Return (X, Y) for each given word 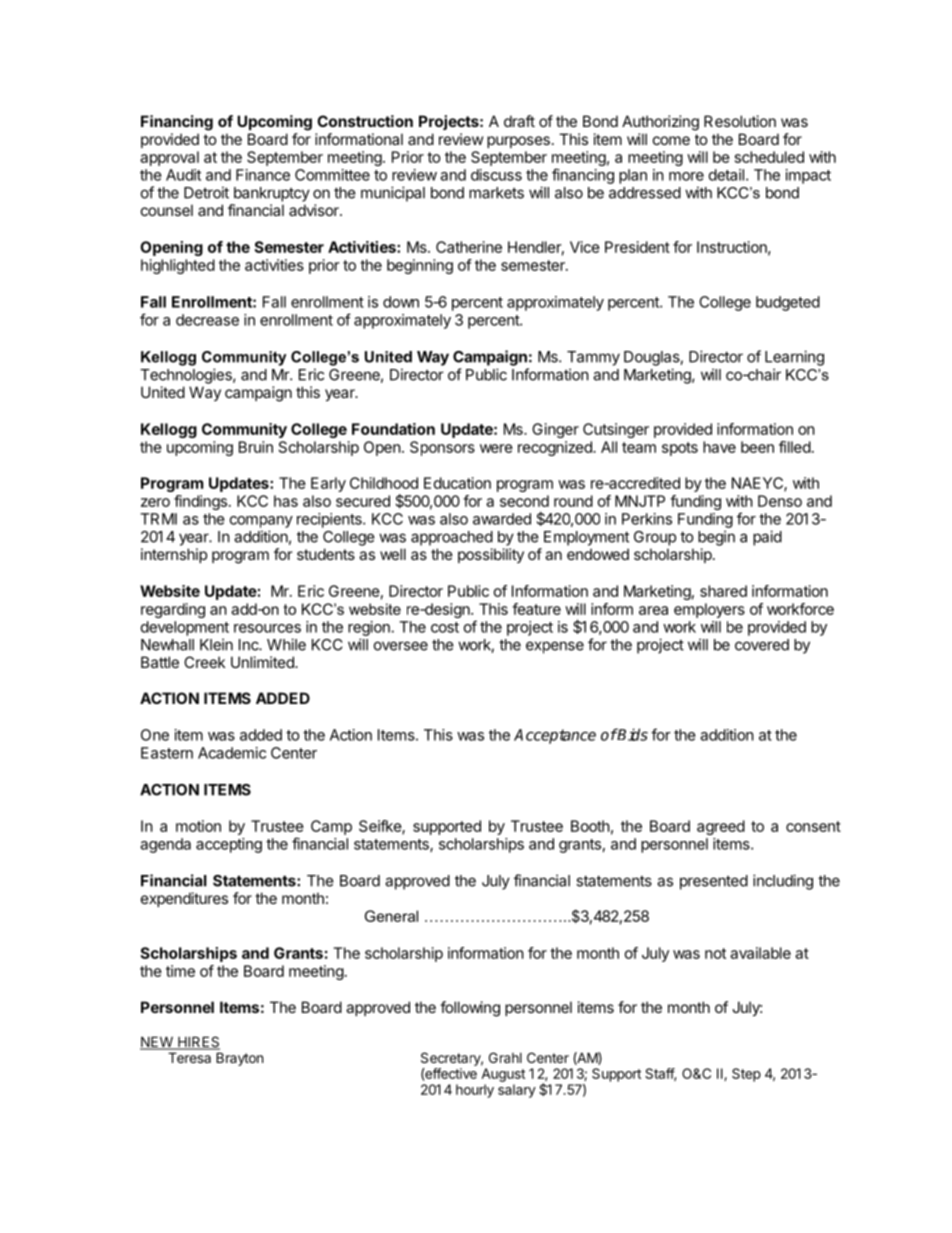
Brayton (239, 1059)
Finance (263, 175)
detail (726, 175)
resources (267, 628)
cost (445, 627)
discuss (496, 175)
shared (723, 591)
